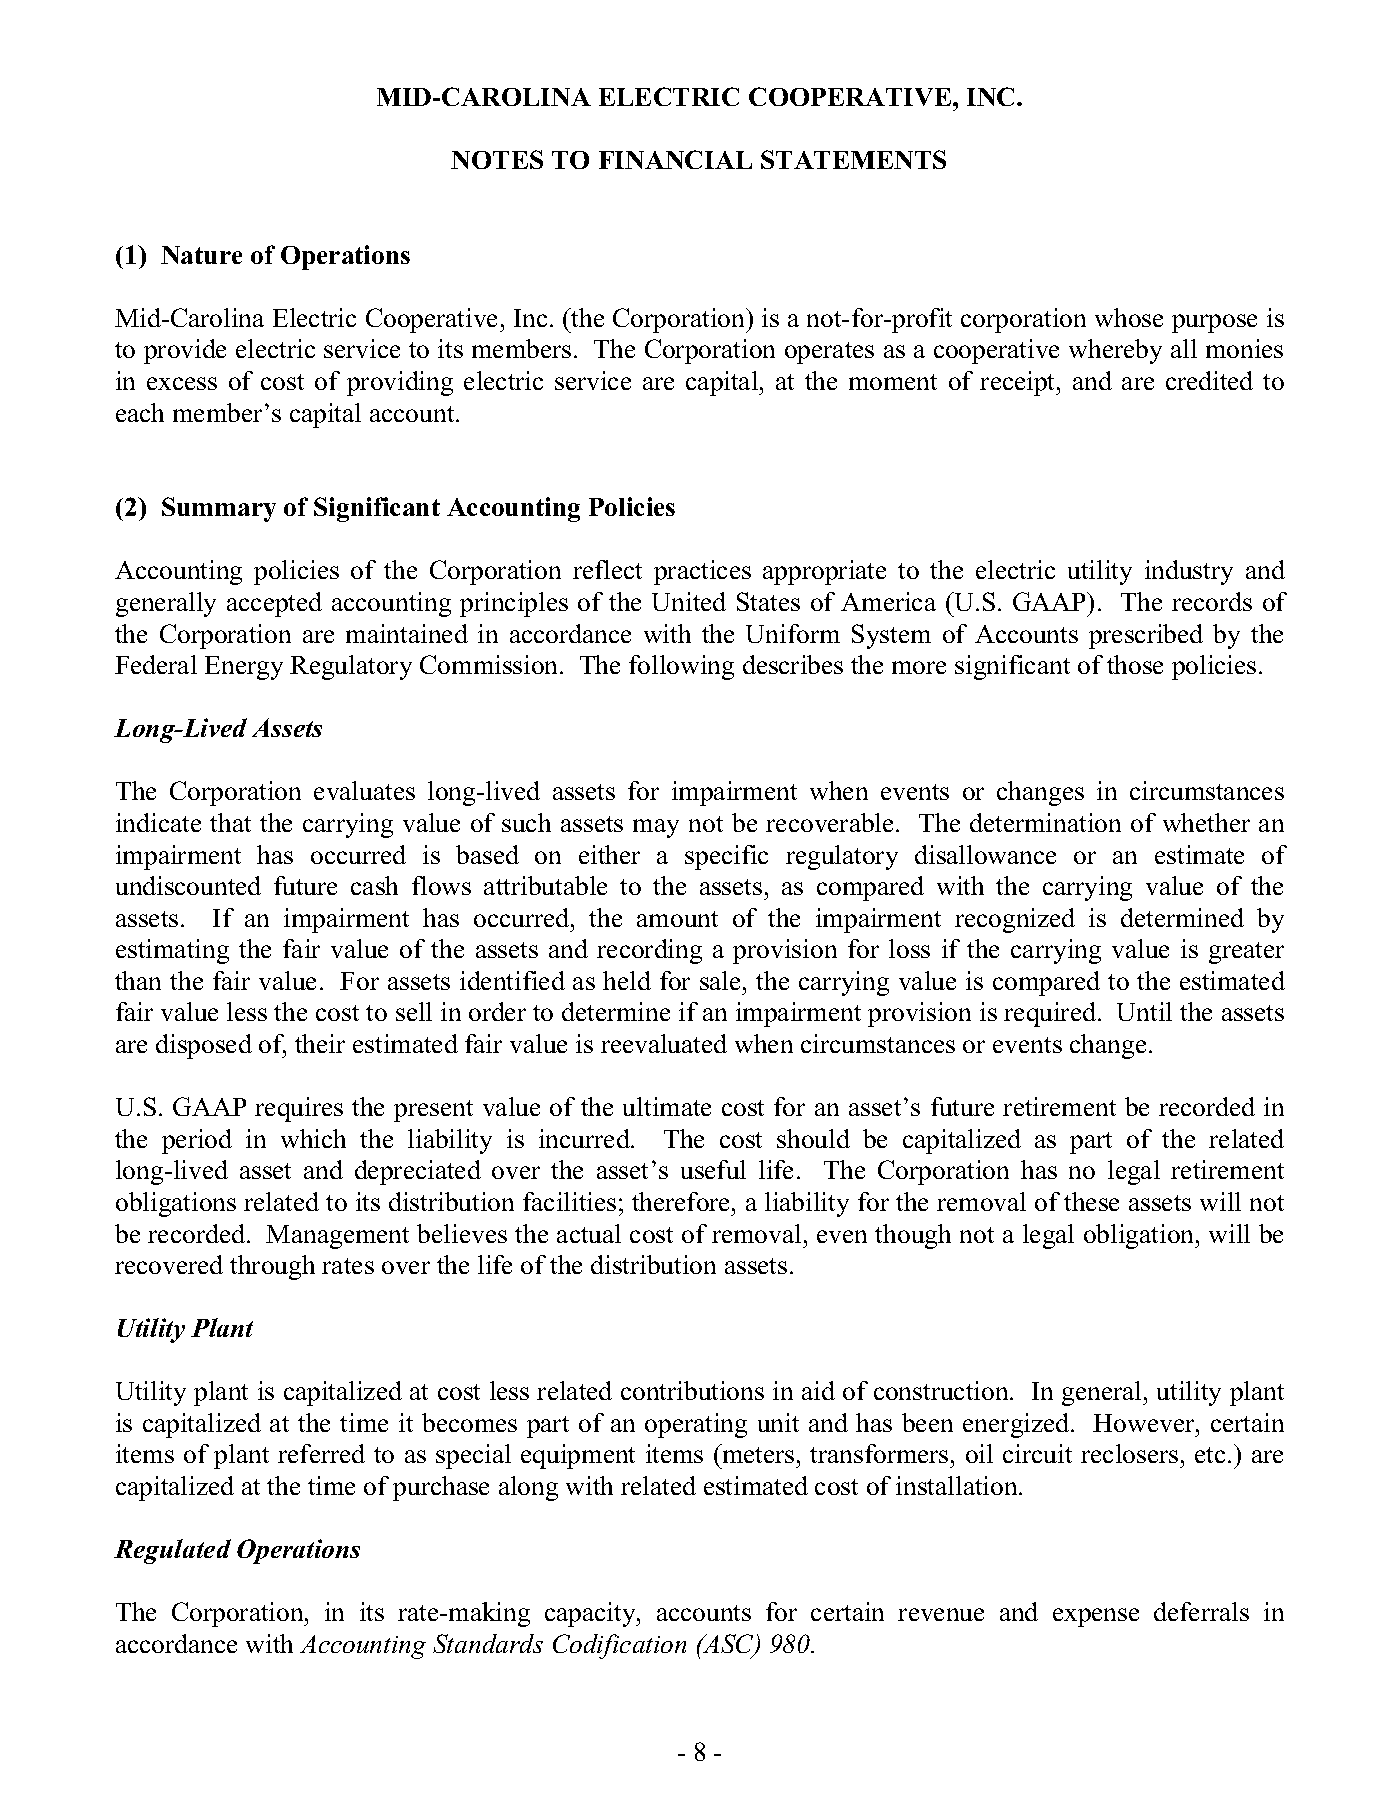 Image resolution: width=1400 pixels, height=1812 pixels. Describe the element at coordinates (172, 1551) in the page. I see `Regulated` at that location.
